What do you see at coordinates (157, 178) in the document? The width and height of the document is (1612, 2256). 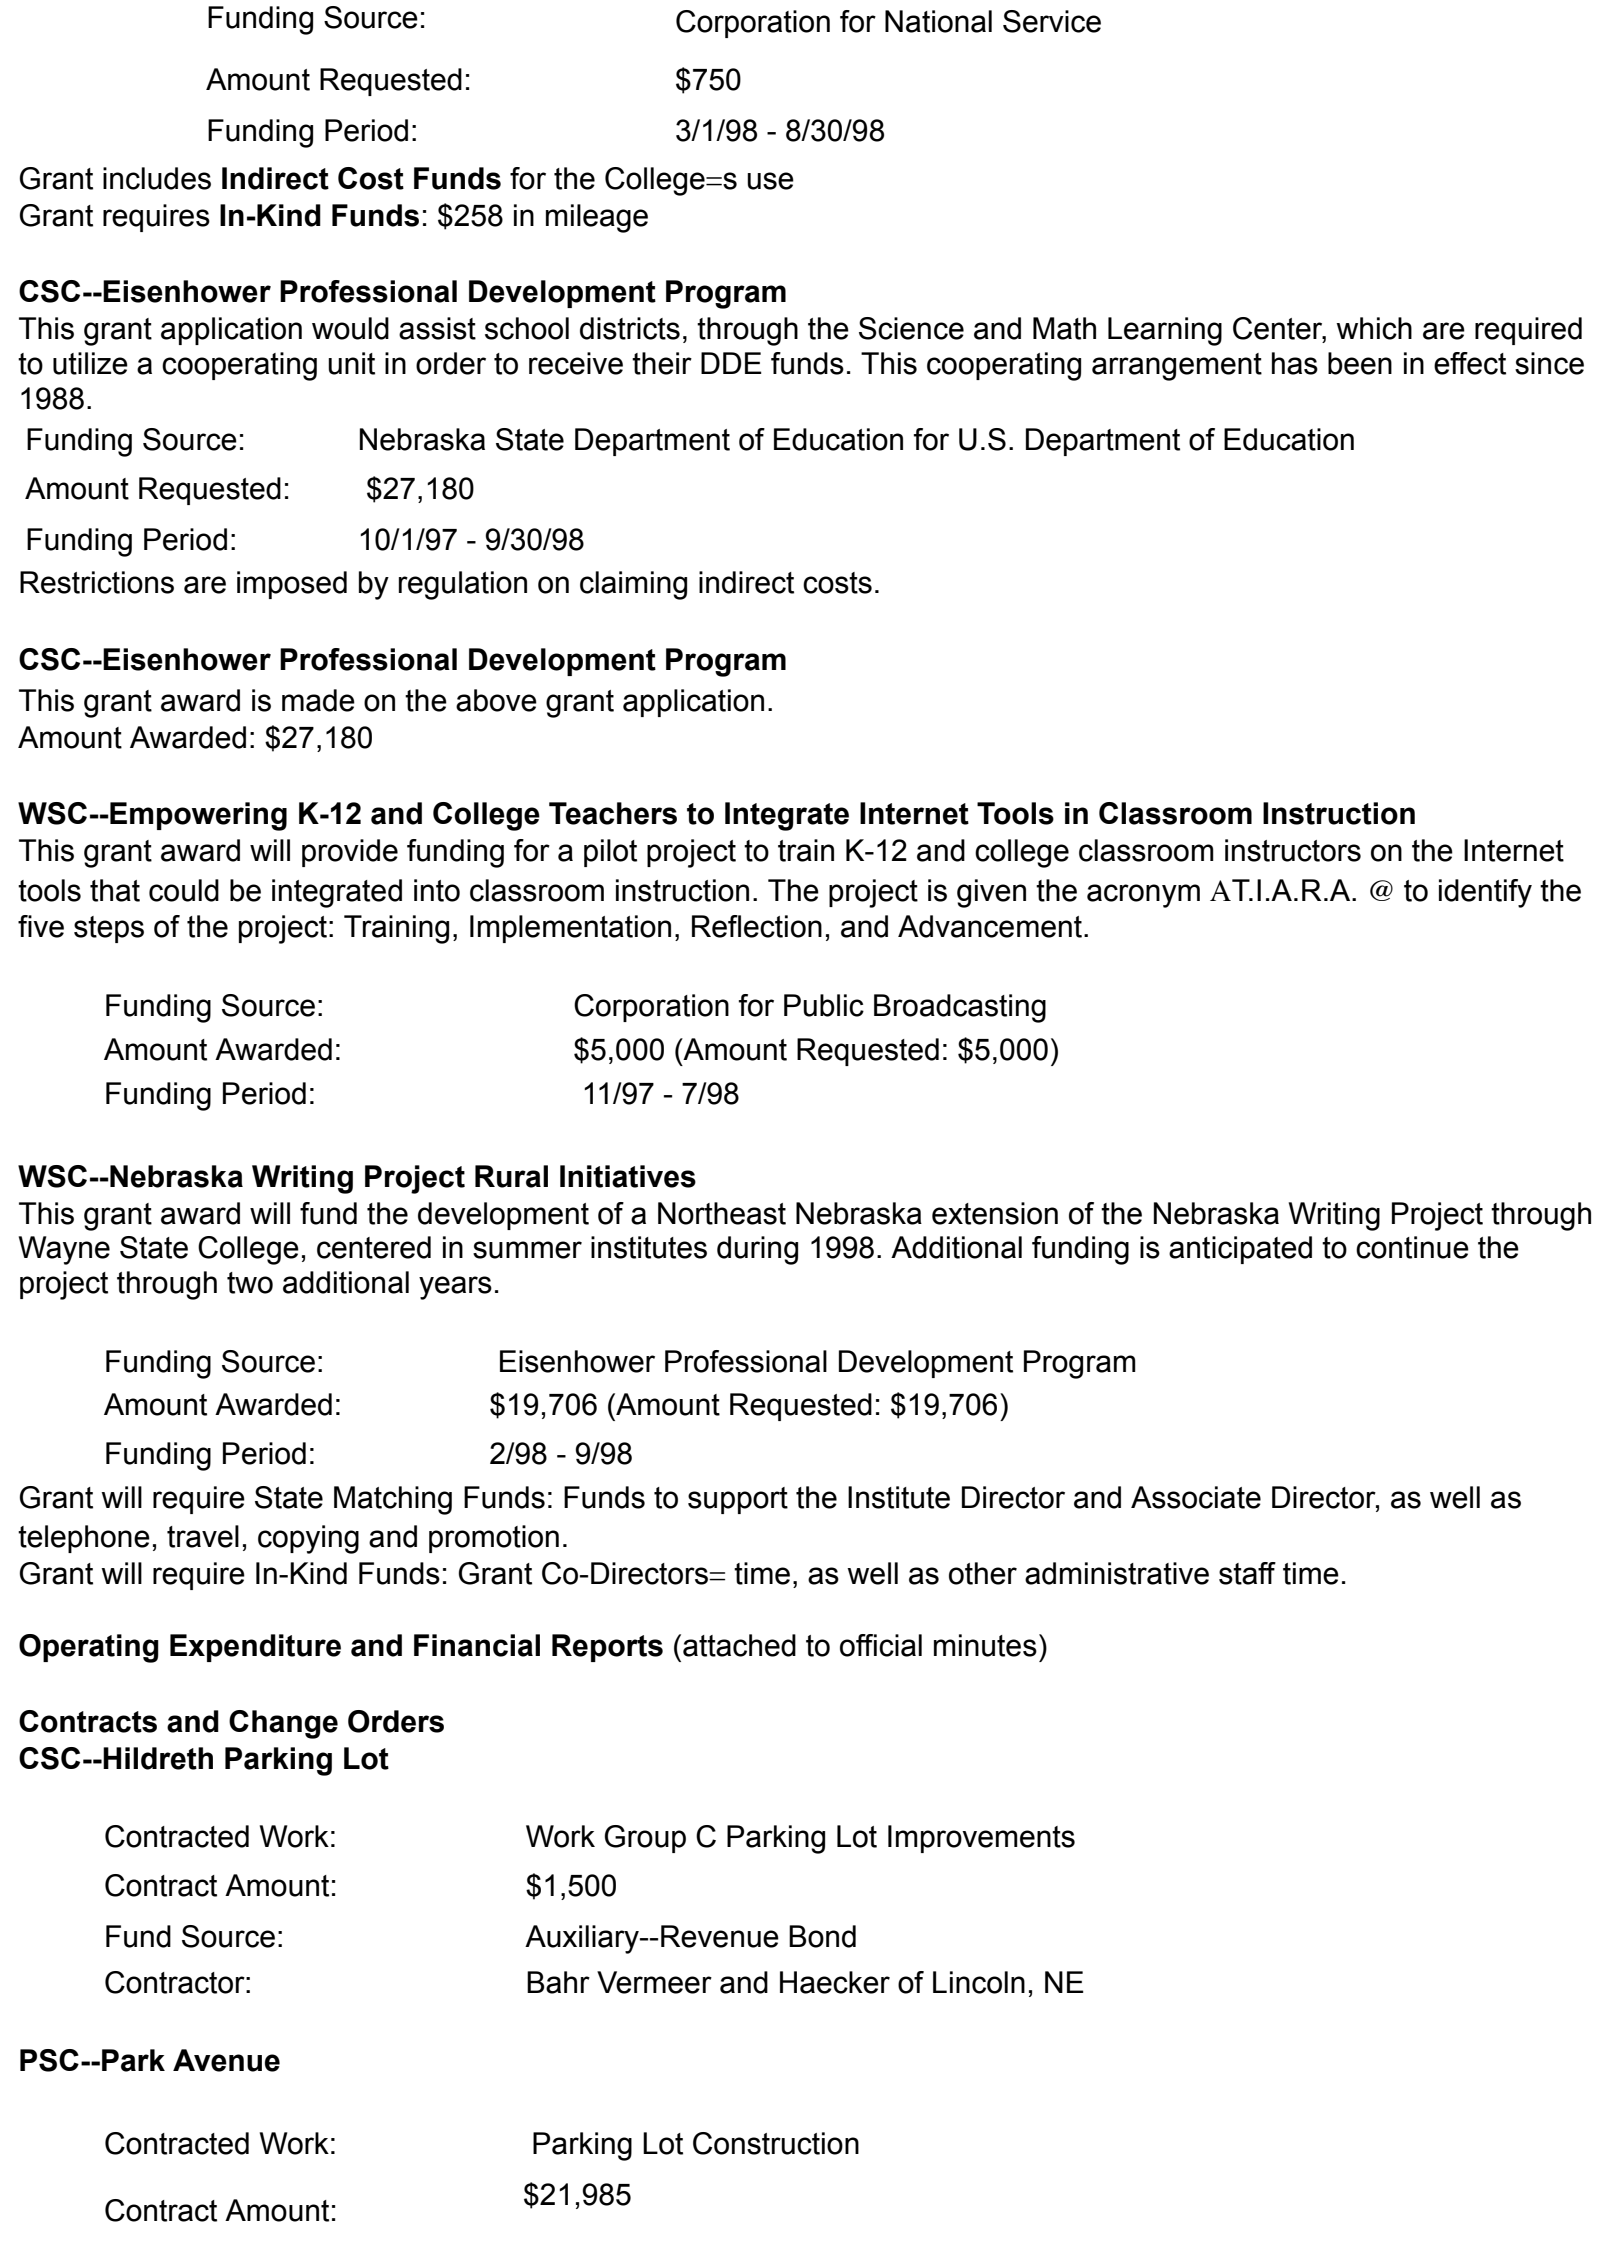 I see `includes` at bounding box center [157, 178].
